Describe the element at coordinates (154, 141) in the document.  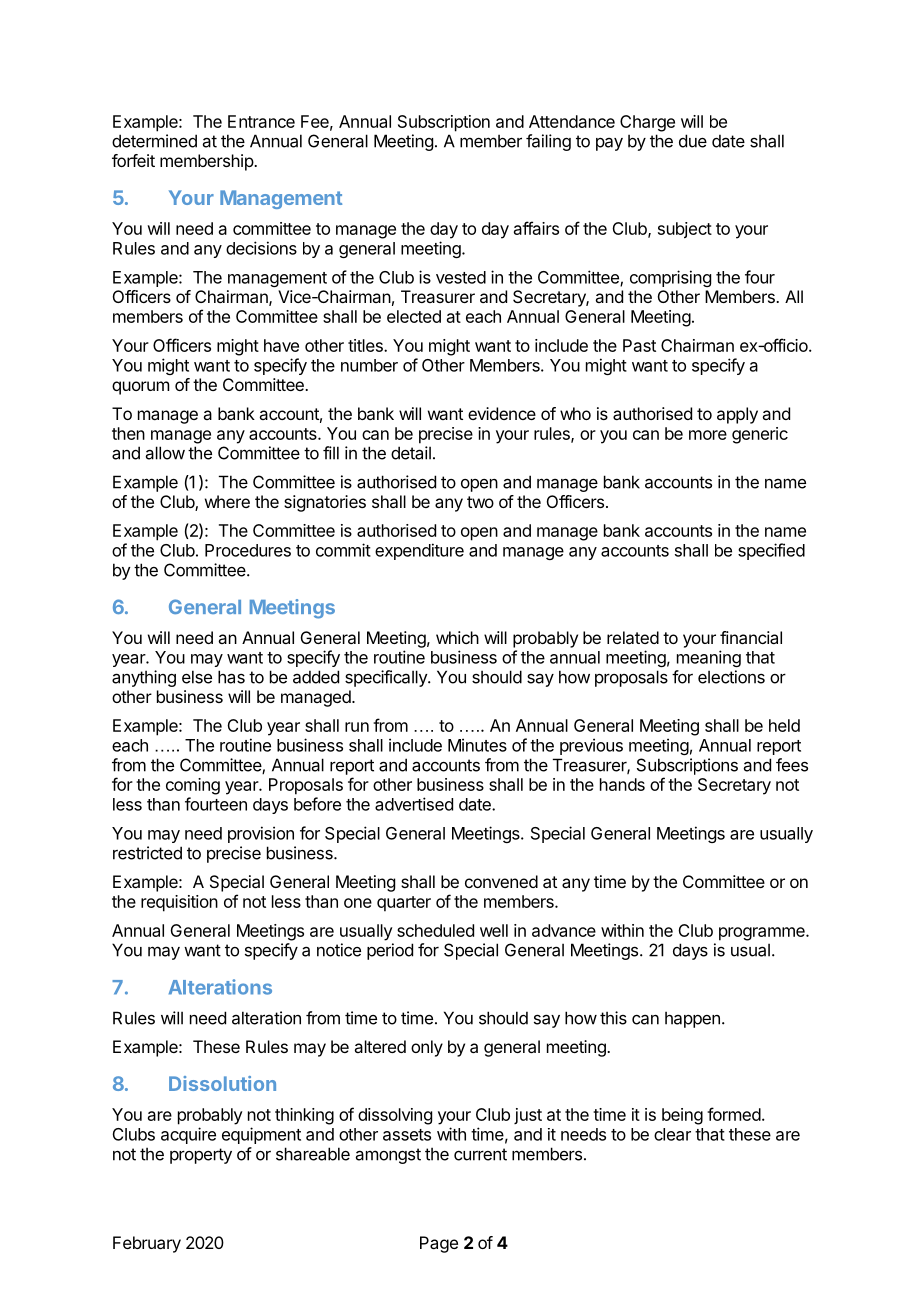
I see `determined` at that location.
